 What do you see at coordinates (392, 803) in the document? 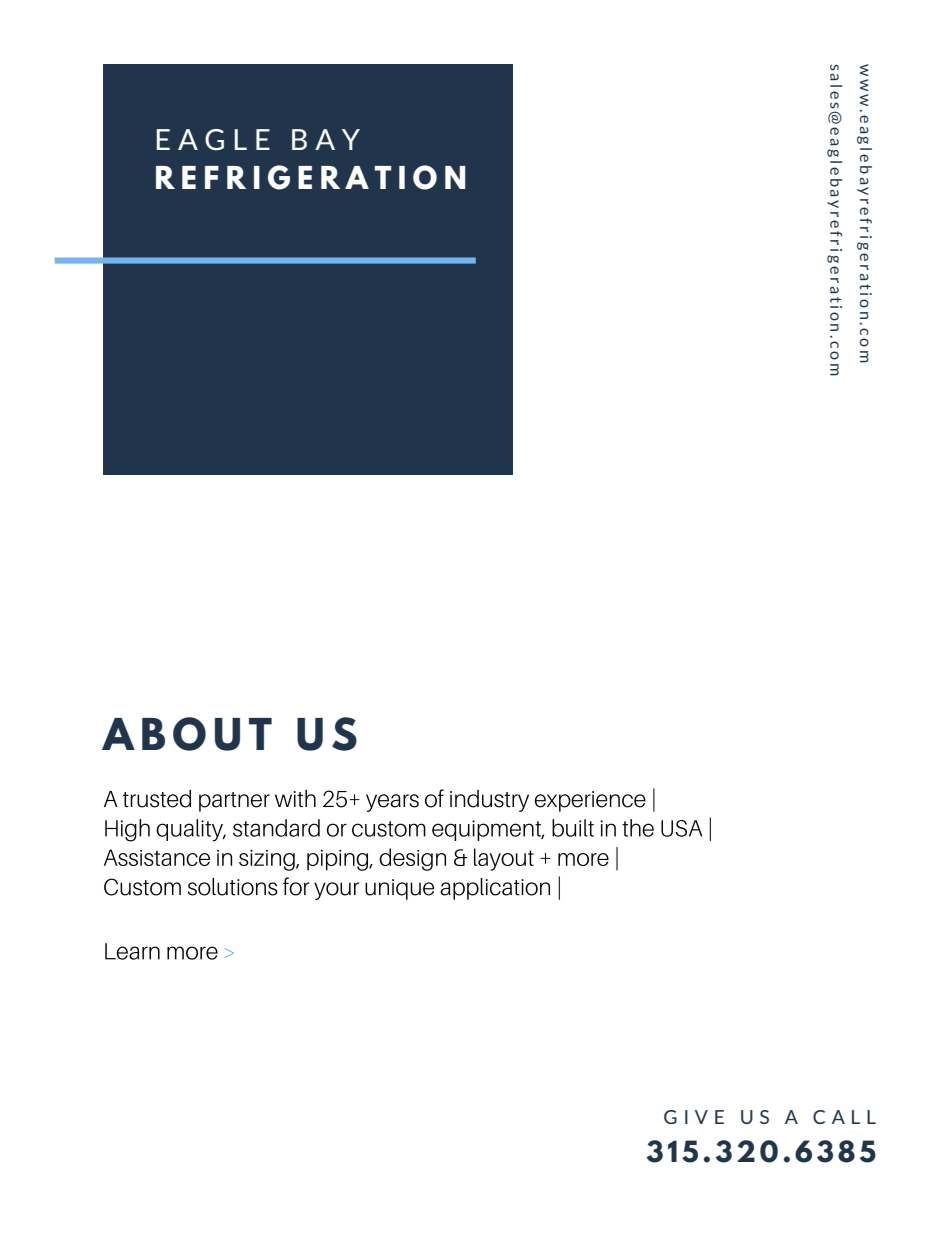
I see `years` at bounding box center [392, 803].
